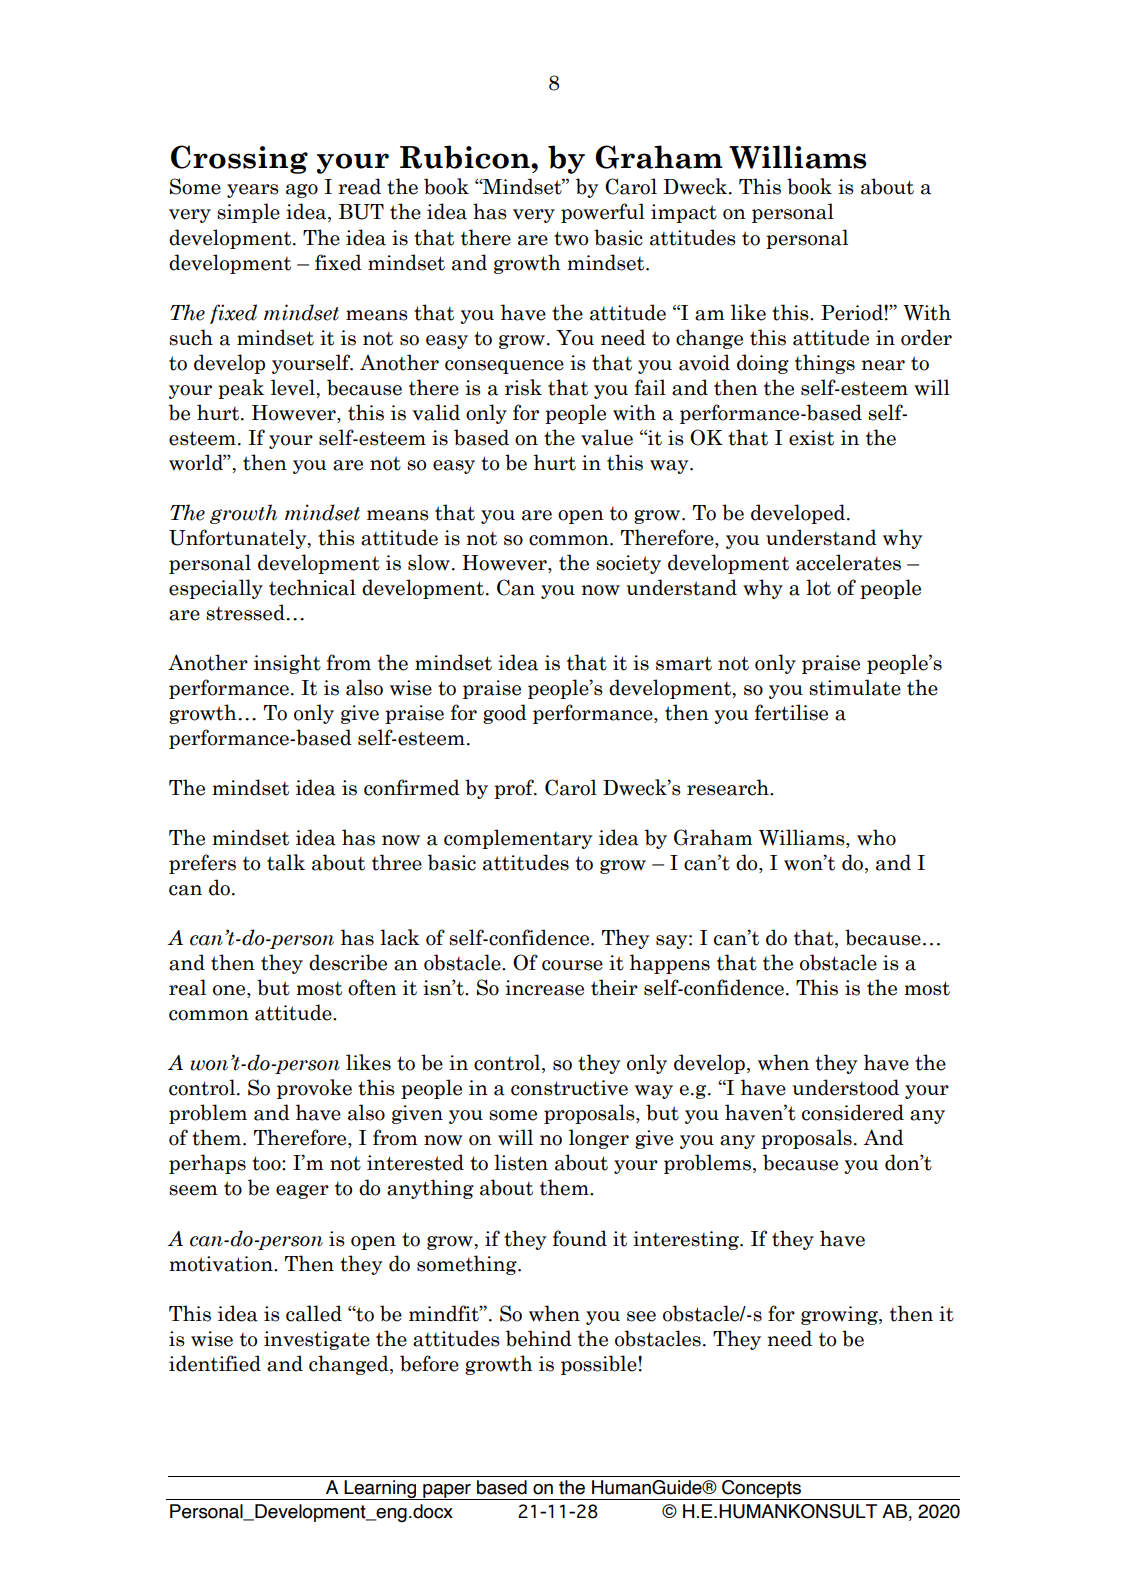 This page has width=1126, height=1593. I want to click on two, so click(571, 238).
